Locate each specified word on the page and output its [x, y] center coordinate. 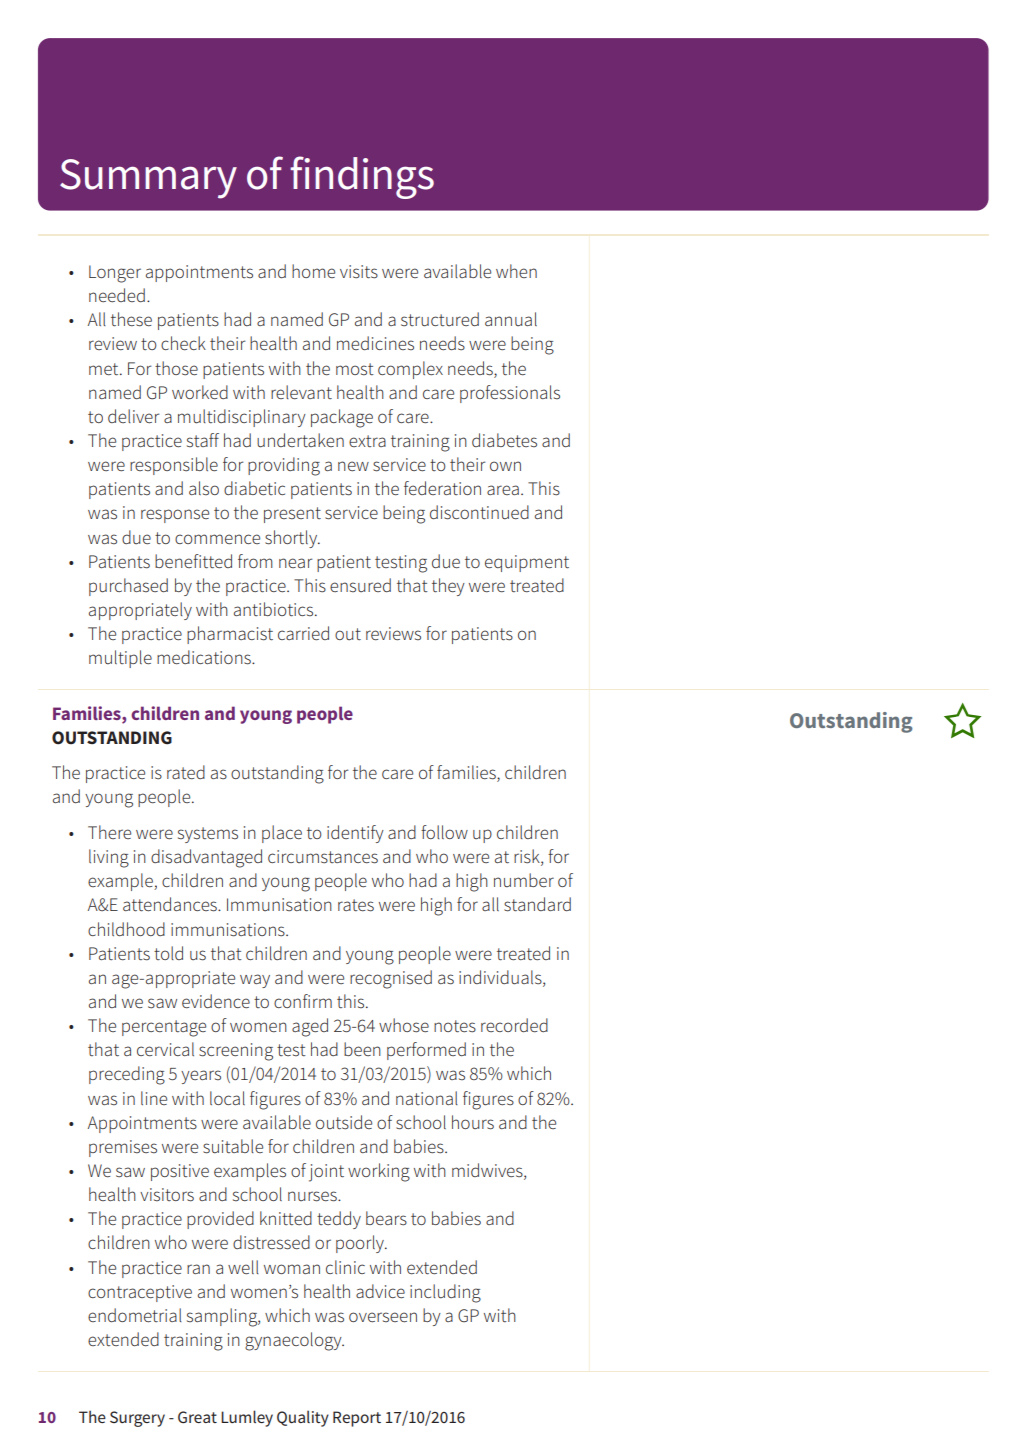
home [313, 271]
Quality [303, 1418]
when [516, 271]
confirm [303, 1001]
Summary [148, 179]
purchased [128, 587]
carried [303, 633]
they [448, 587]
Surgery [137, 1419]
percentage [164, 1028]
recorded [514, 1025]
